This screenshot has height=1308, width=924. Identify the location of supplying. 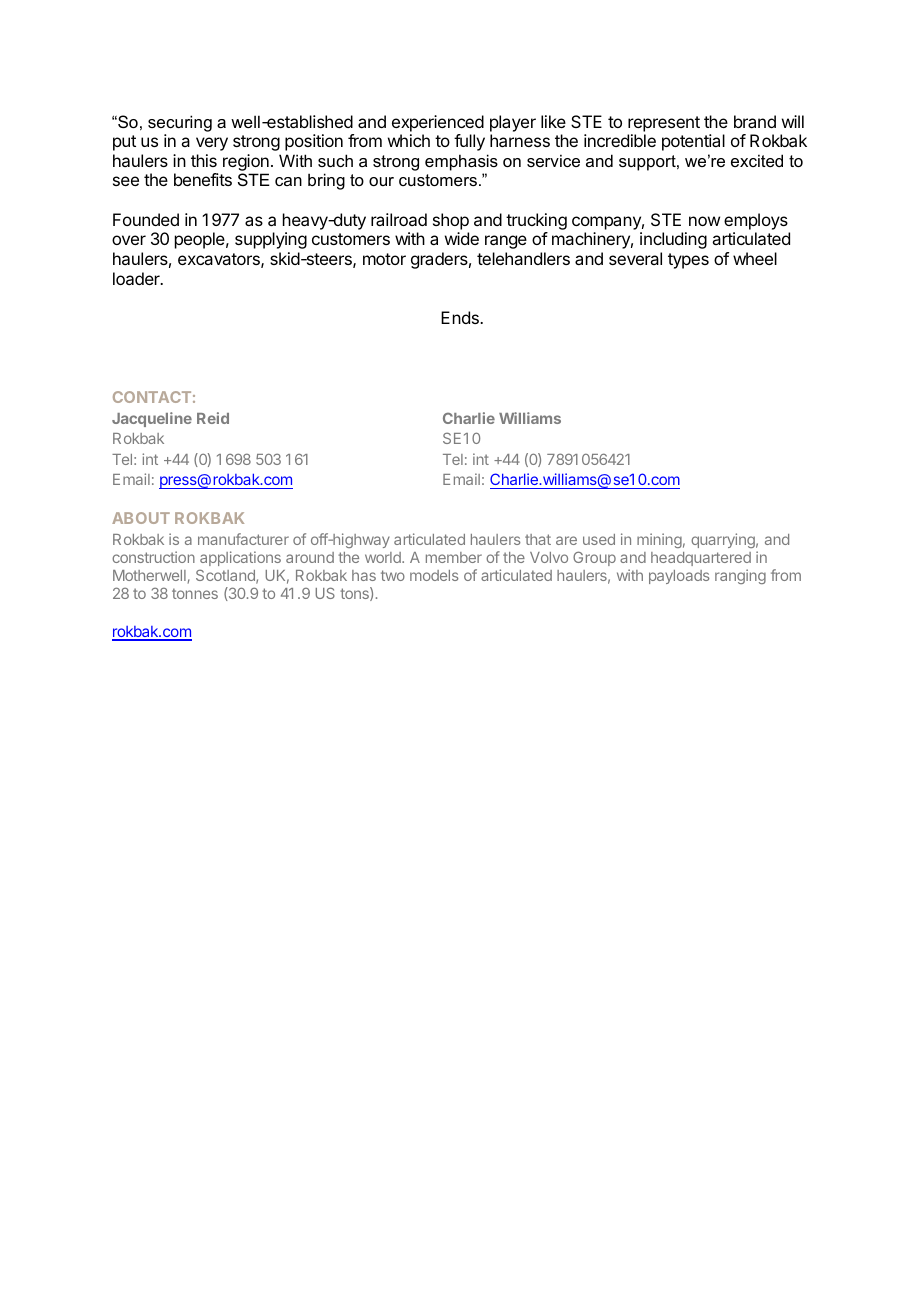
(271, 240).
